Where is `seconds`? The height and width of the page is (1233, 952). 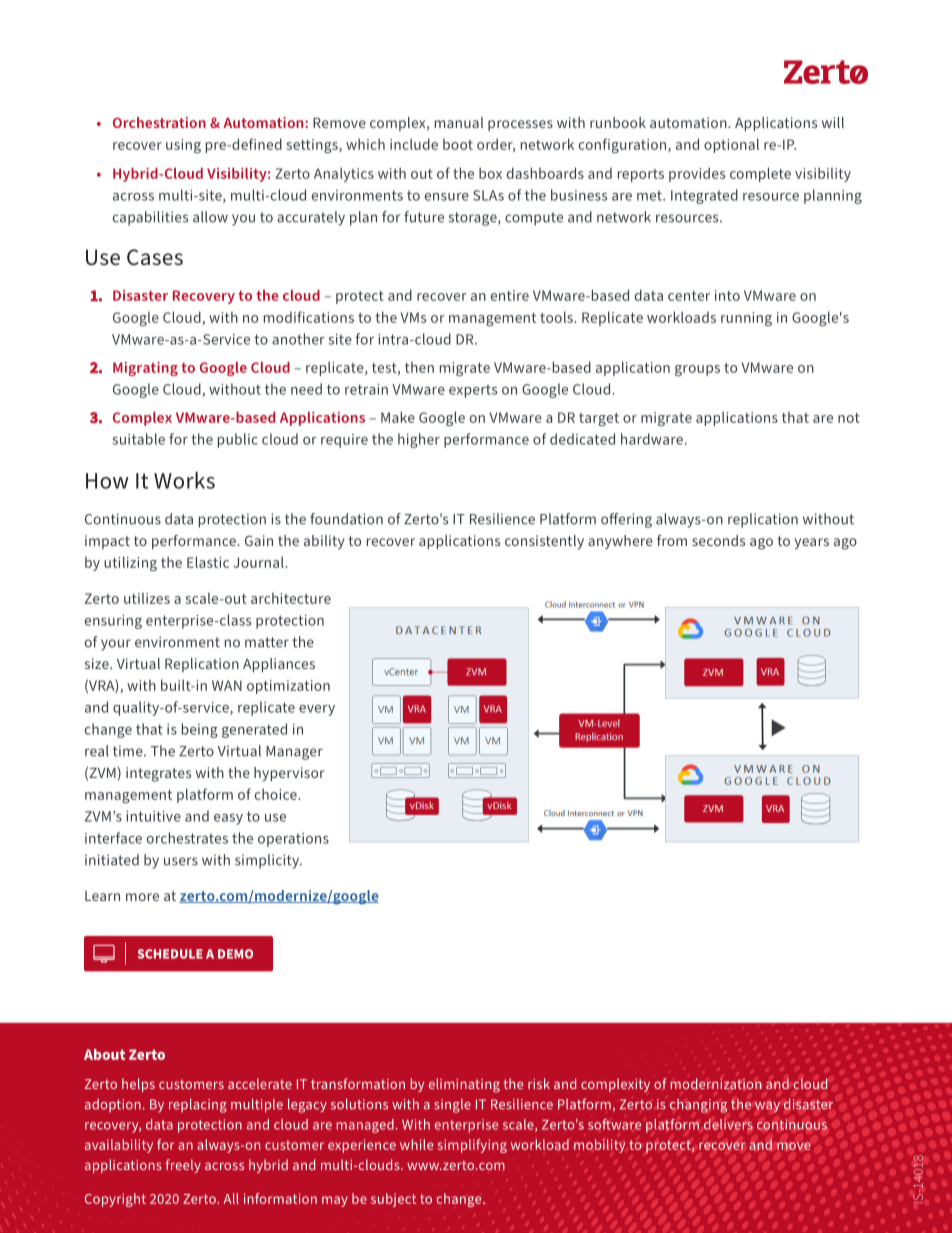 seconds is located at coordinates (718, 540).
